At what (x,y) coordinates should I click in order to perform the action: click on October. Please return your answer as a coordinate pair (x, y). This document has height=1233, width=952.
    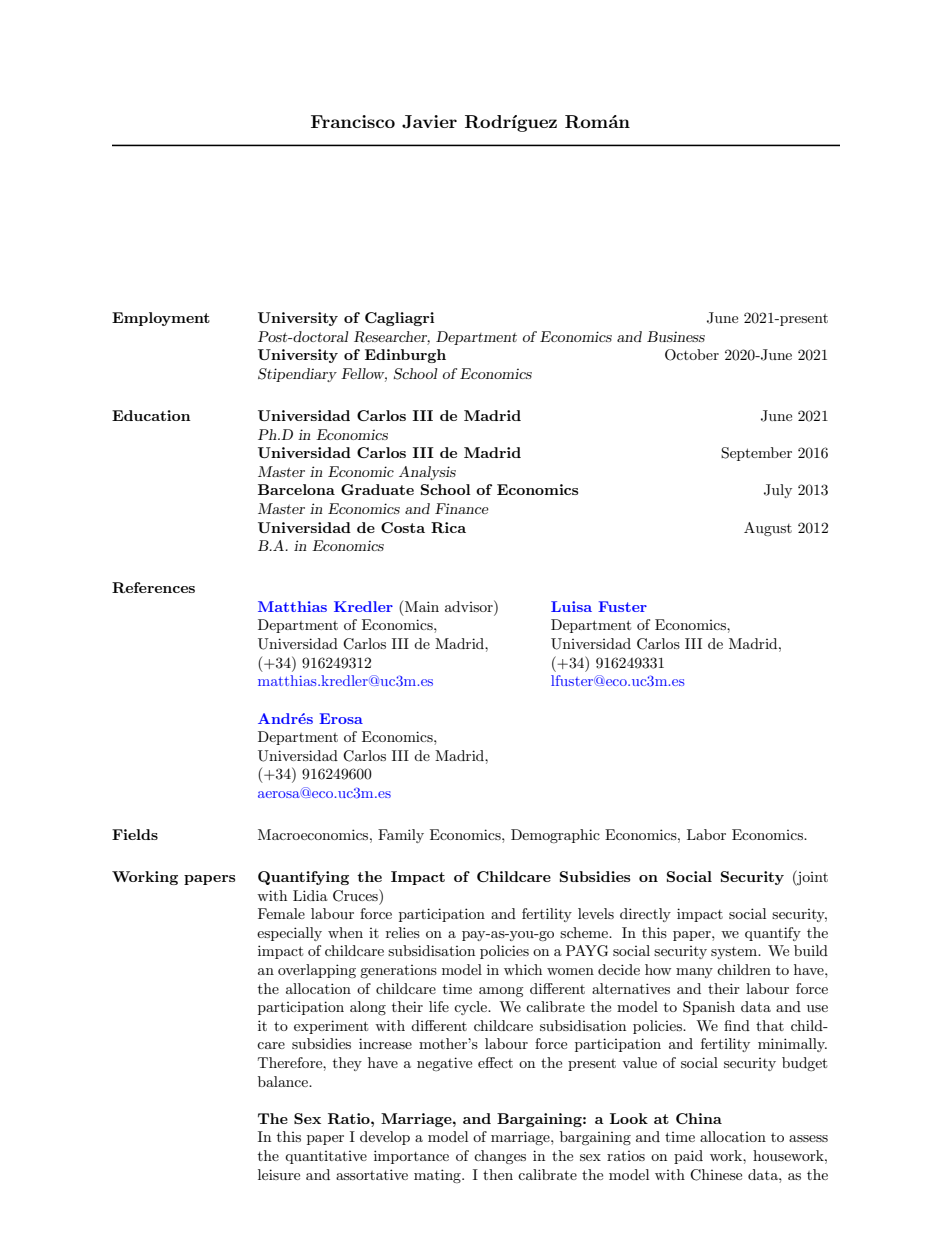
    Looking at the image, I should click on (692, 355).
